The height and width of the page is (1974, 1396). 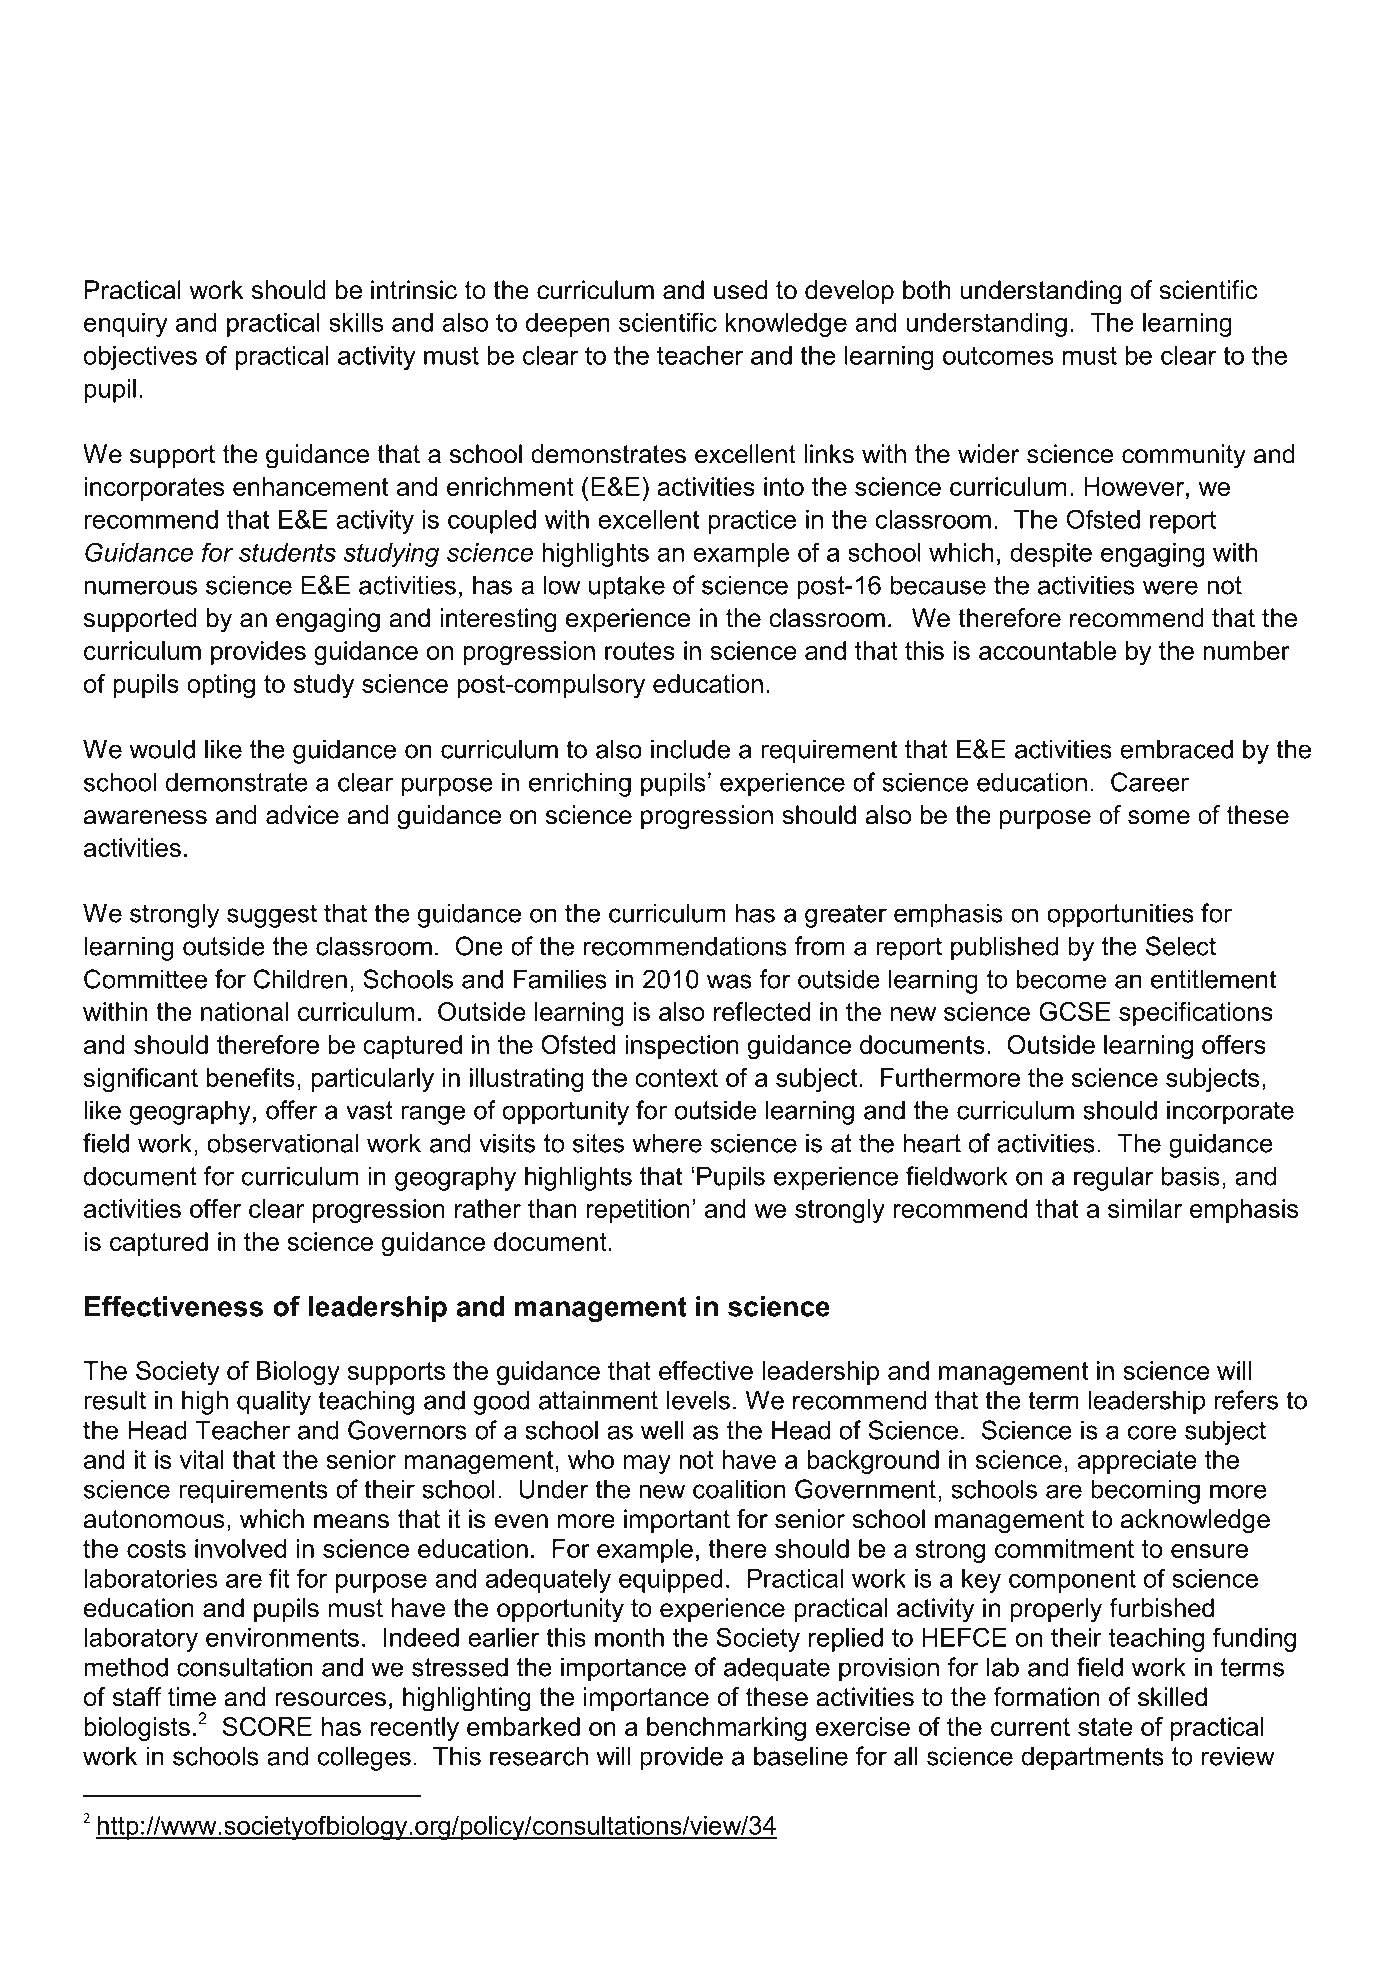 What do you see at coordinates (1150, 782) in the page?
I see `Career` at bounding box center [1150, 782].
